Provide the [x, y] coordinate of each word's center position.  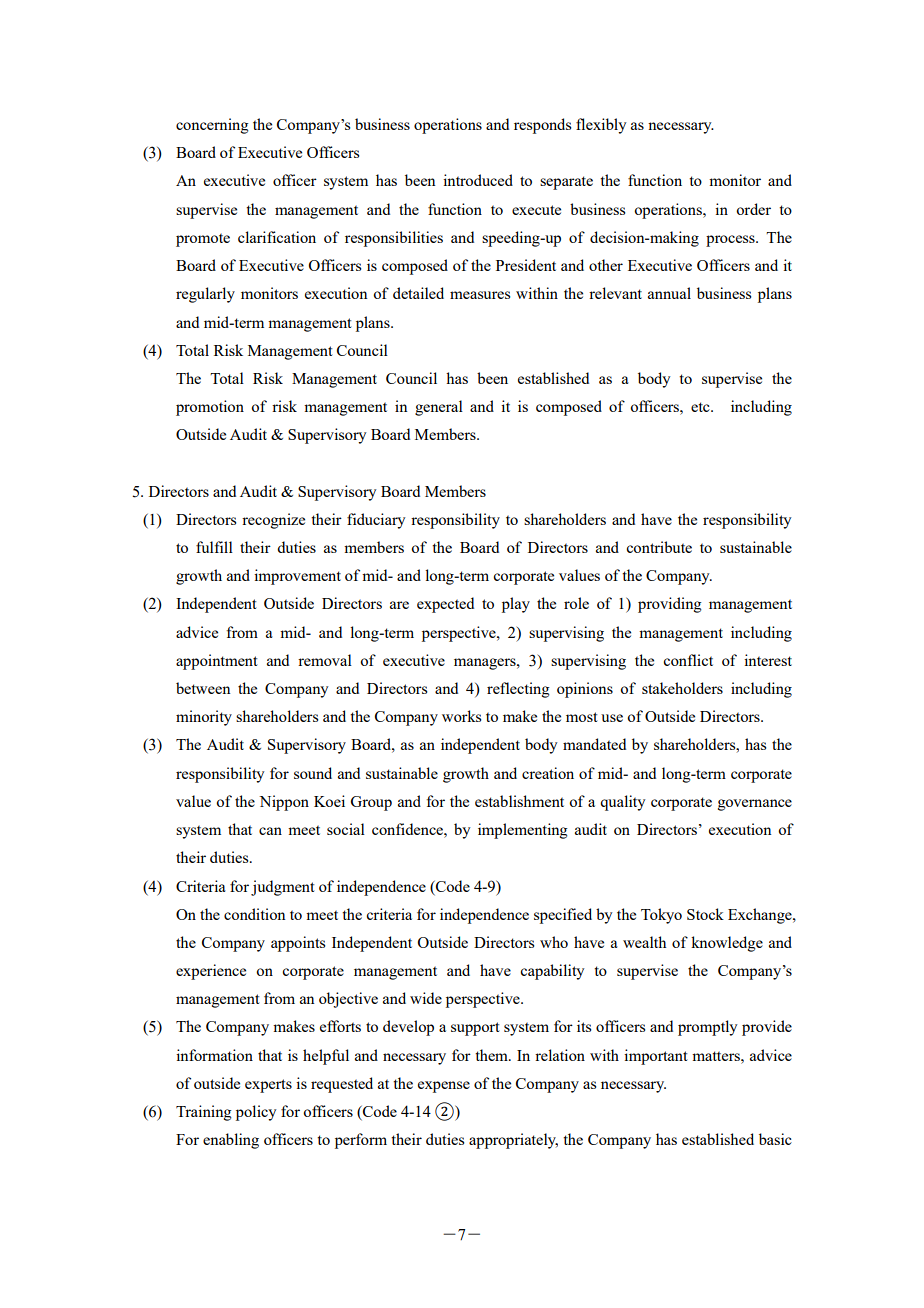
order [753, 209]
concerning [212, 126]
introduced [478, 180]
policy [256, 1113]
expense [444, 1087]
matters [717, 1056]
